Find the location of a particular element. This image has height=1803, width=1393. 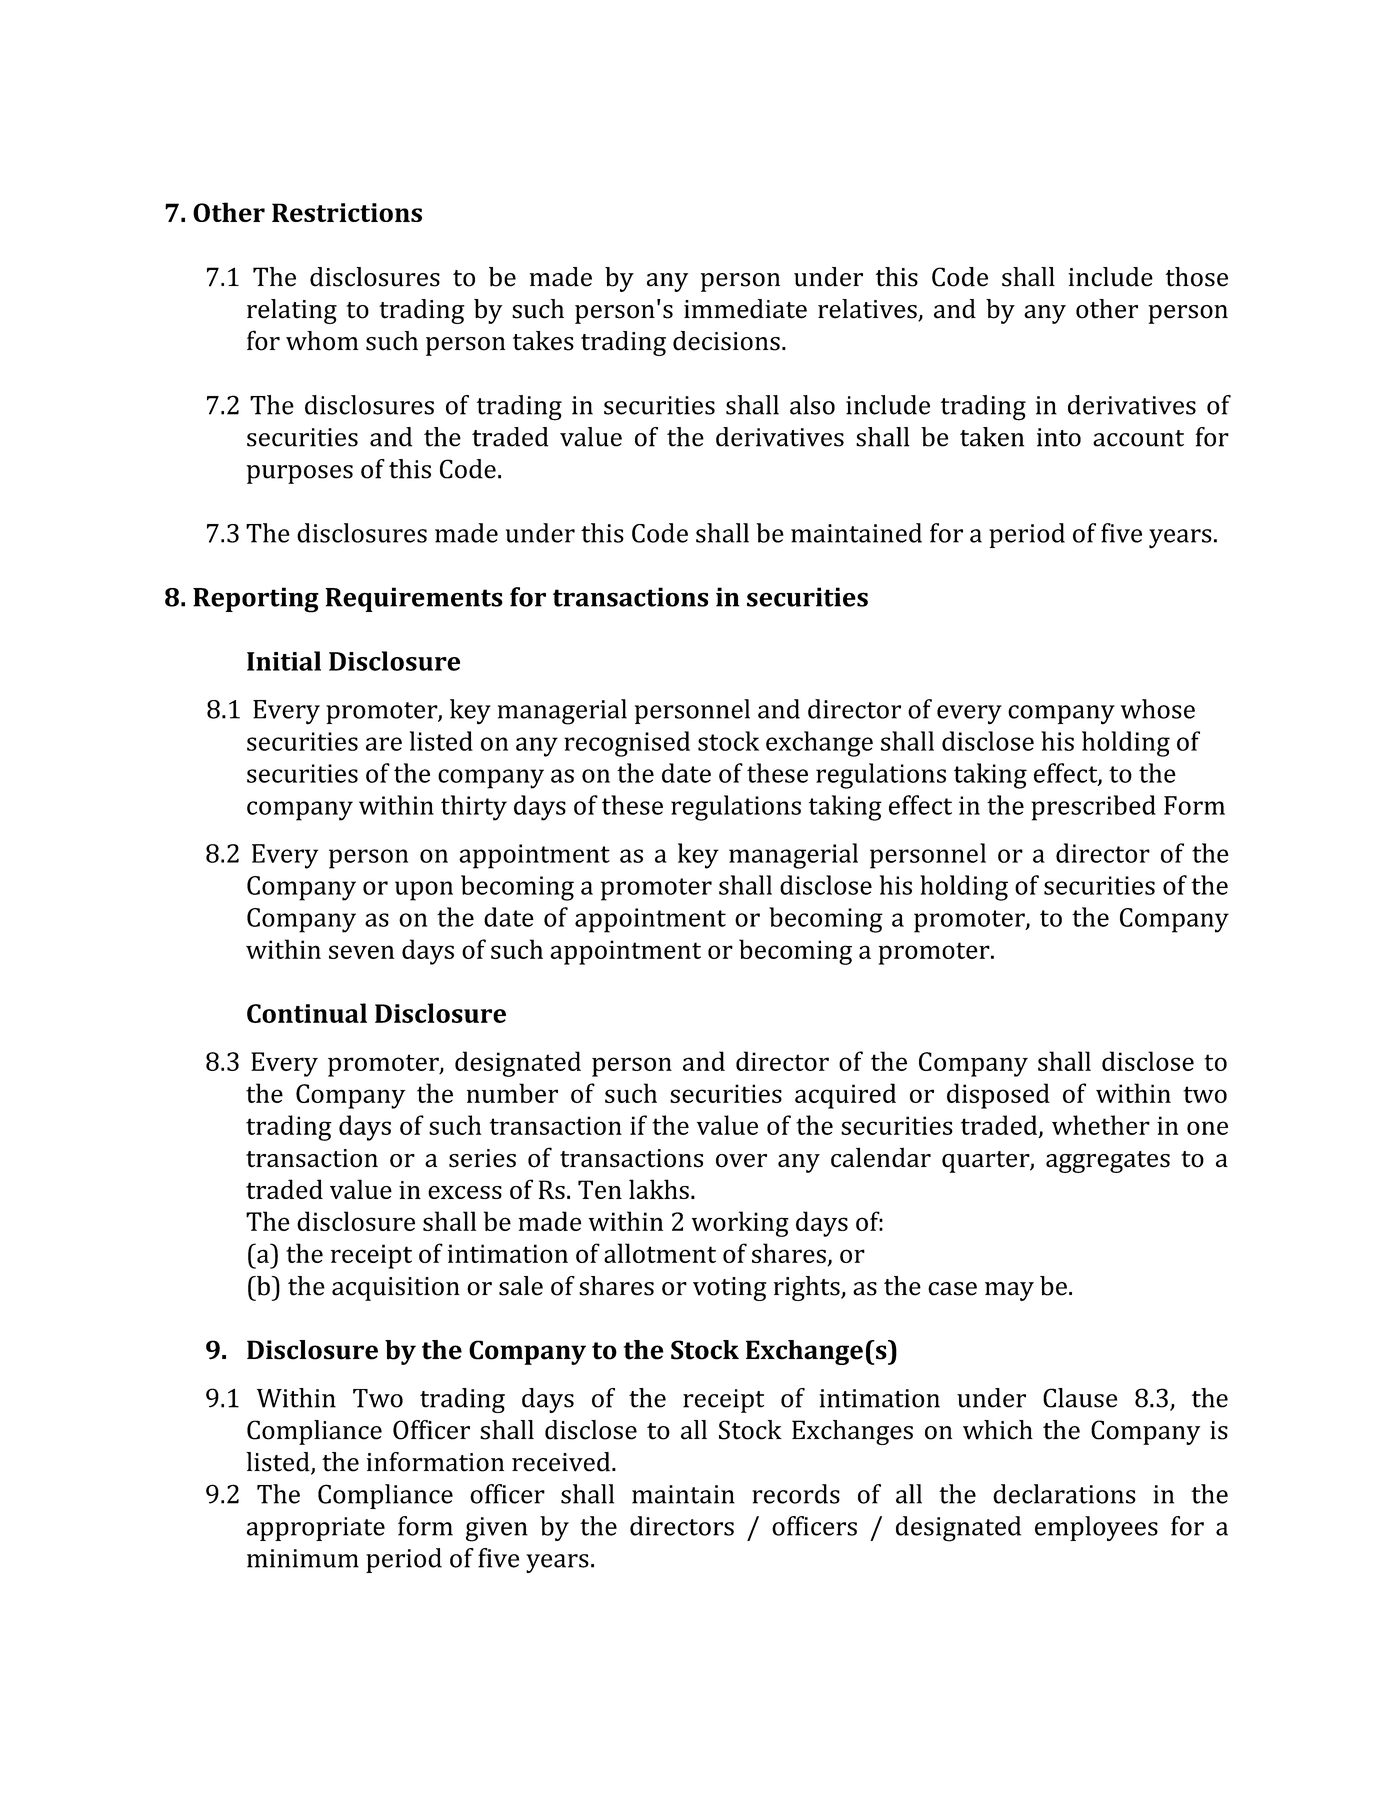

records is located at coordinates (796, 1494).
